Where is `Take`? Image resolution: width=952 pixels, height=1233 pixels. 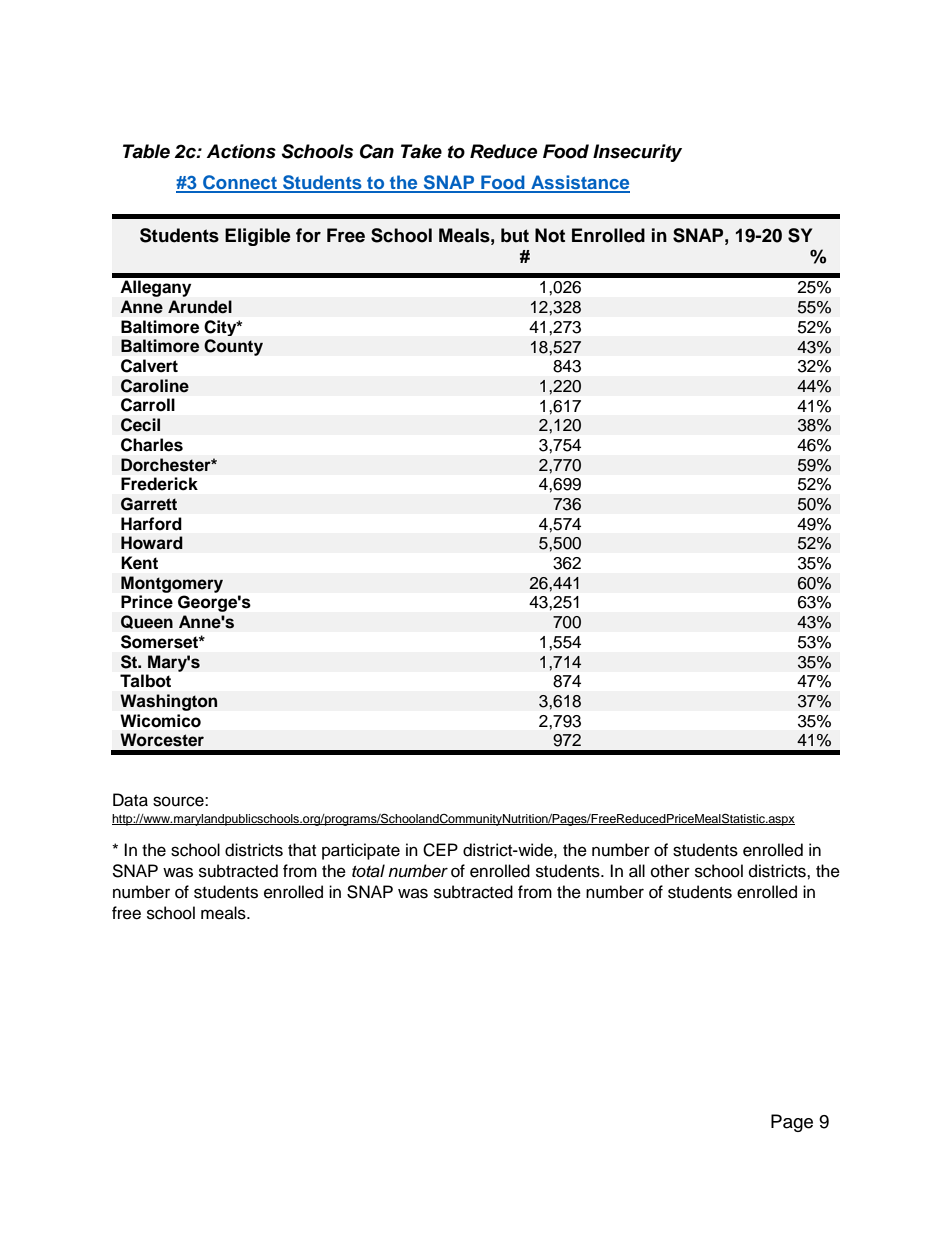 Take is located at coordinates (421, 151).
